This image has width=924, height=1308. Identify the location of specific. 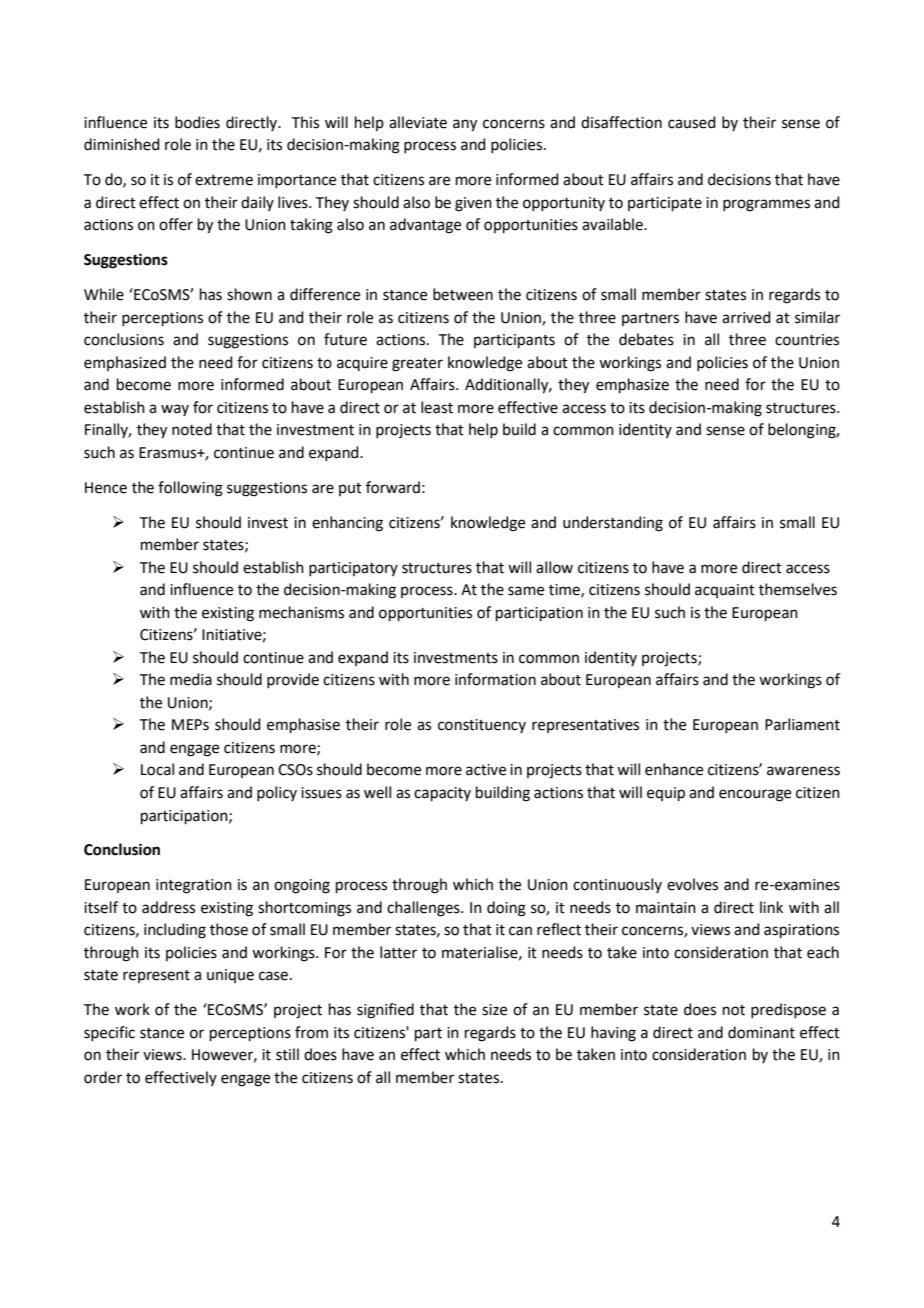
(109, 1033).
